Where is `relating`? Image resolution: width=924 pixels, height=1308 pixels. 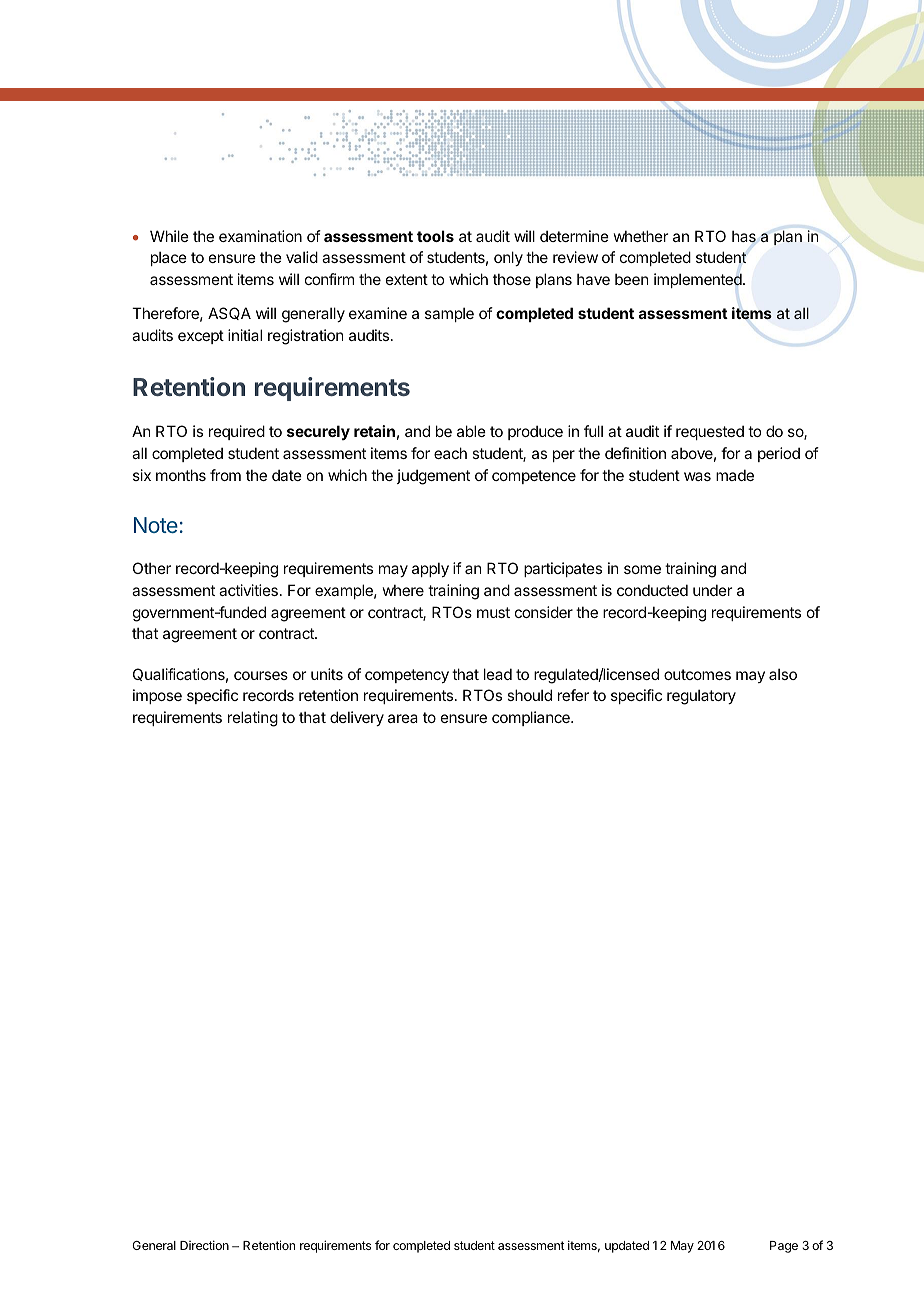
relating is located at coordinates (253, 719).
